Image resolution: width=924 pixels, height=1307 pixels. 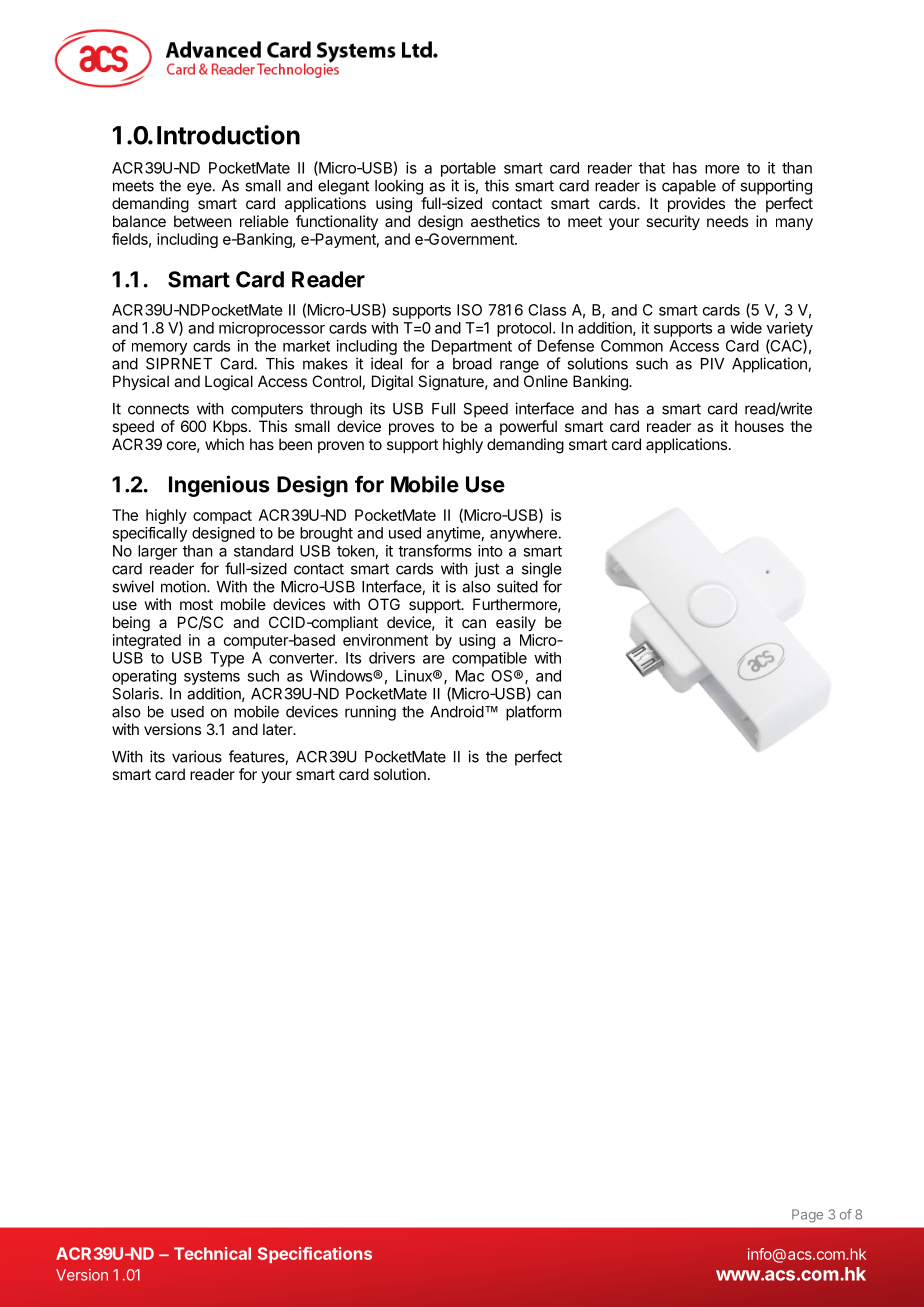 I want to click on Technical, so click(x=212, y=1253).
